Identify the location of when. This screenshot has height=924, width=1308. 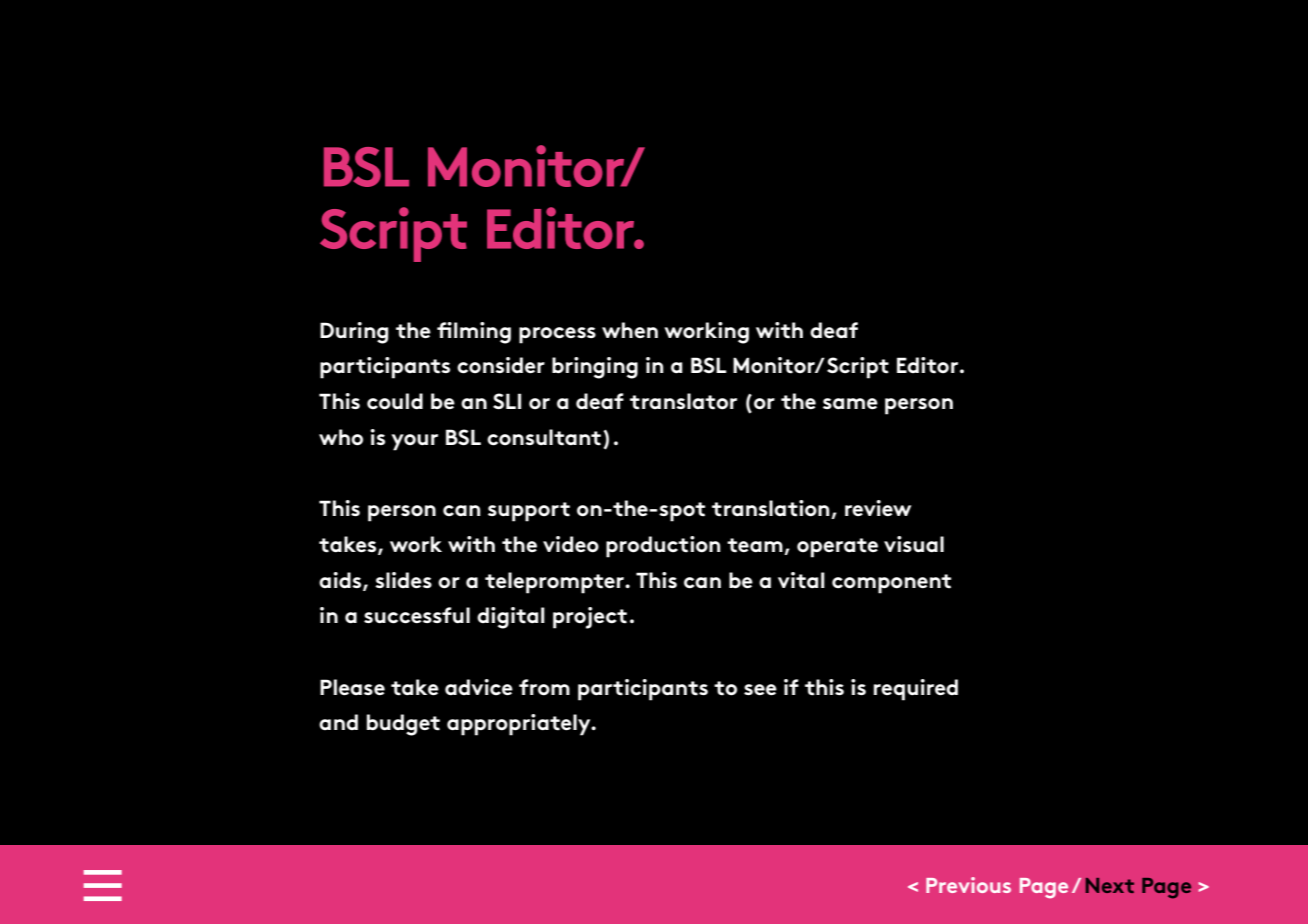
(630, 330).
